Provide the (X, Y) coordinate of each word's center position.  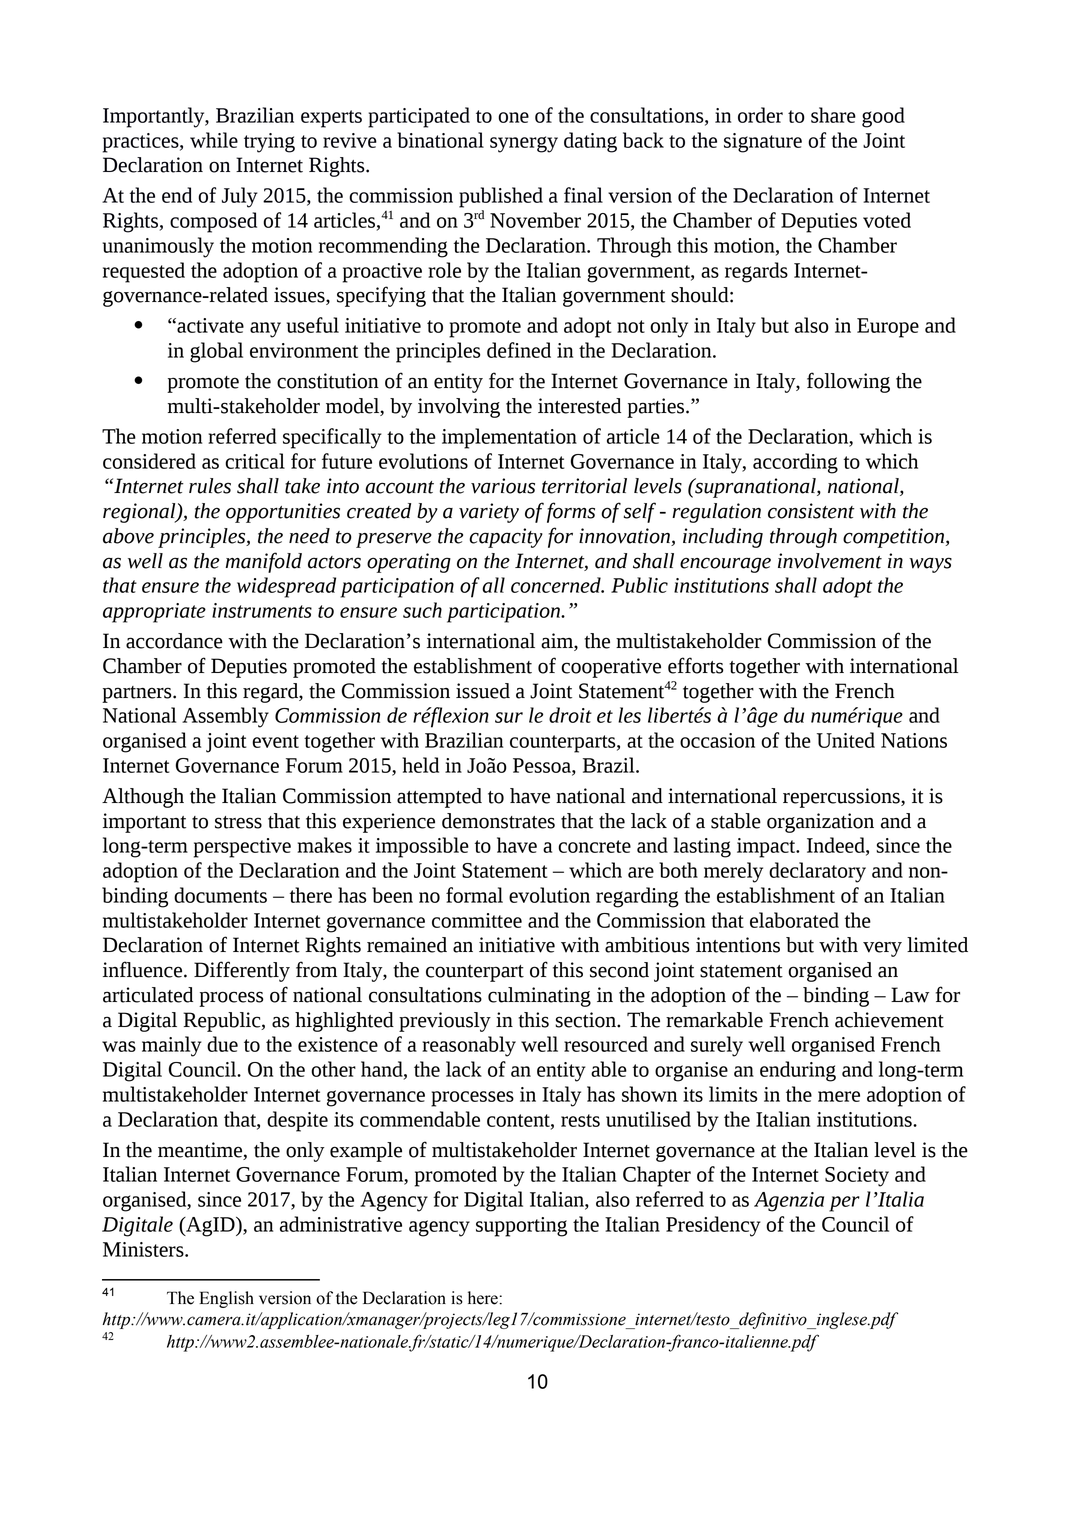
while (214, 140)
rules (210, 486)
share (833, 115)
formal (474, 895)
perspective (242, 848)
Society (857, 1177)
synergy (524, 144)
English (226, 1299)
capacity (506, 538)
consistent (811, 511)
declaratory (817, 872)
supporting (521, 1227)
